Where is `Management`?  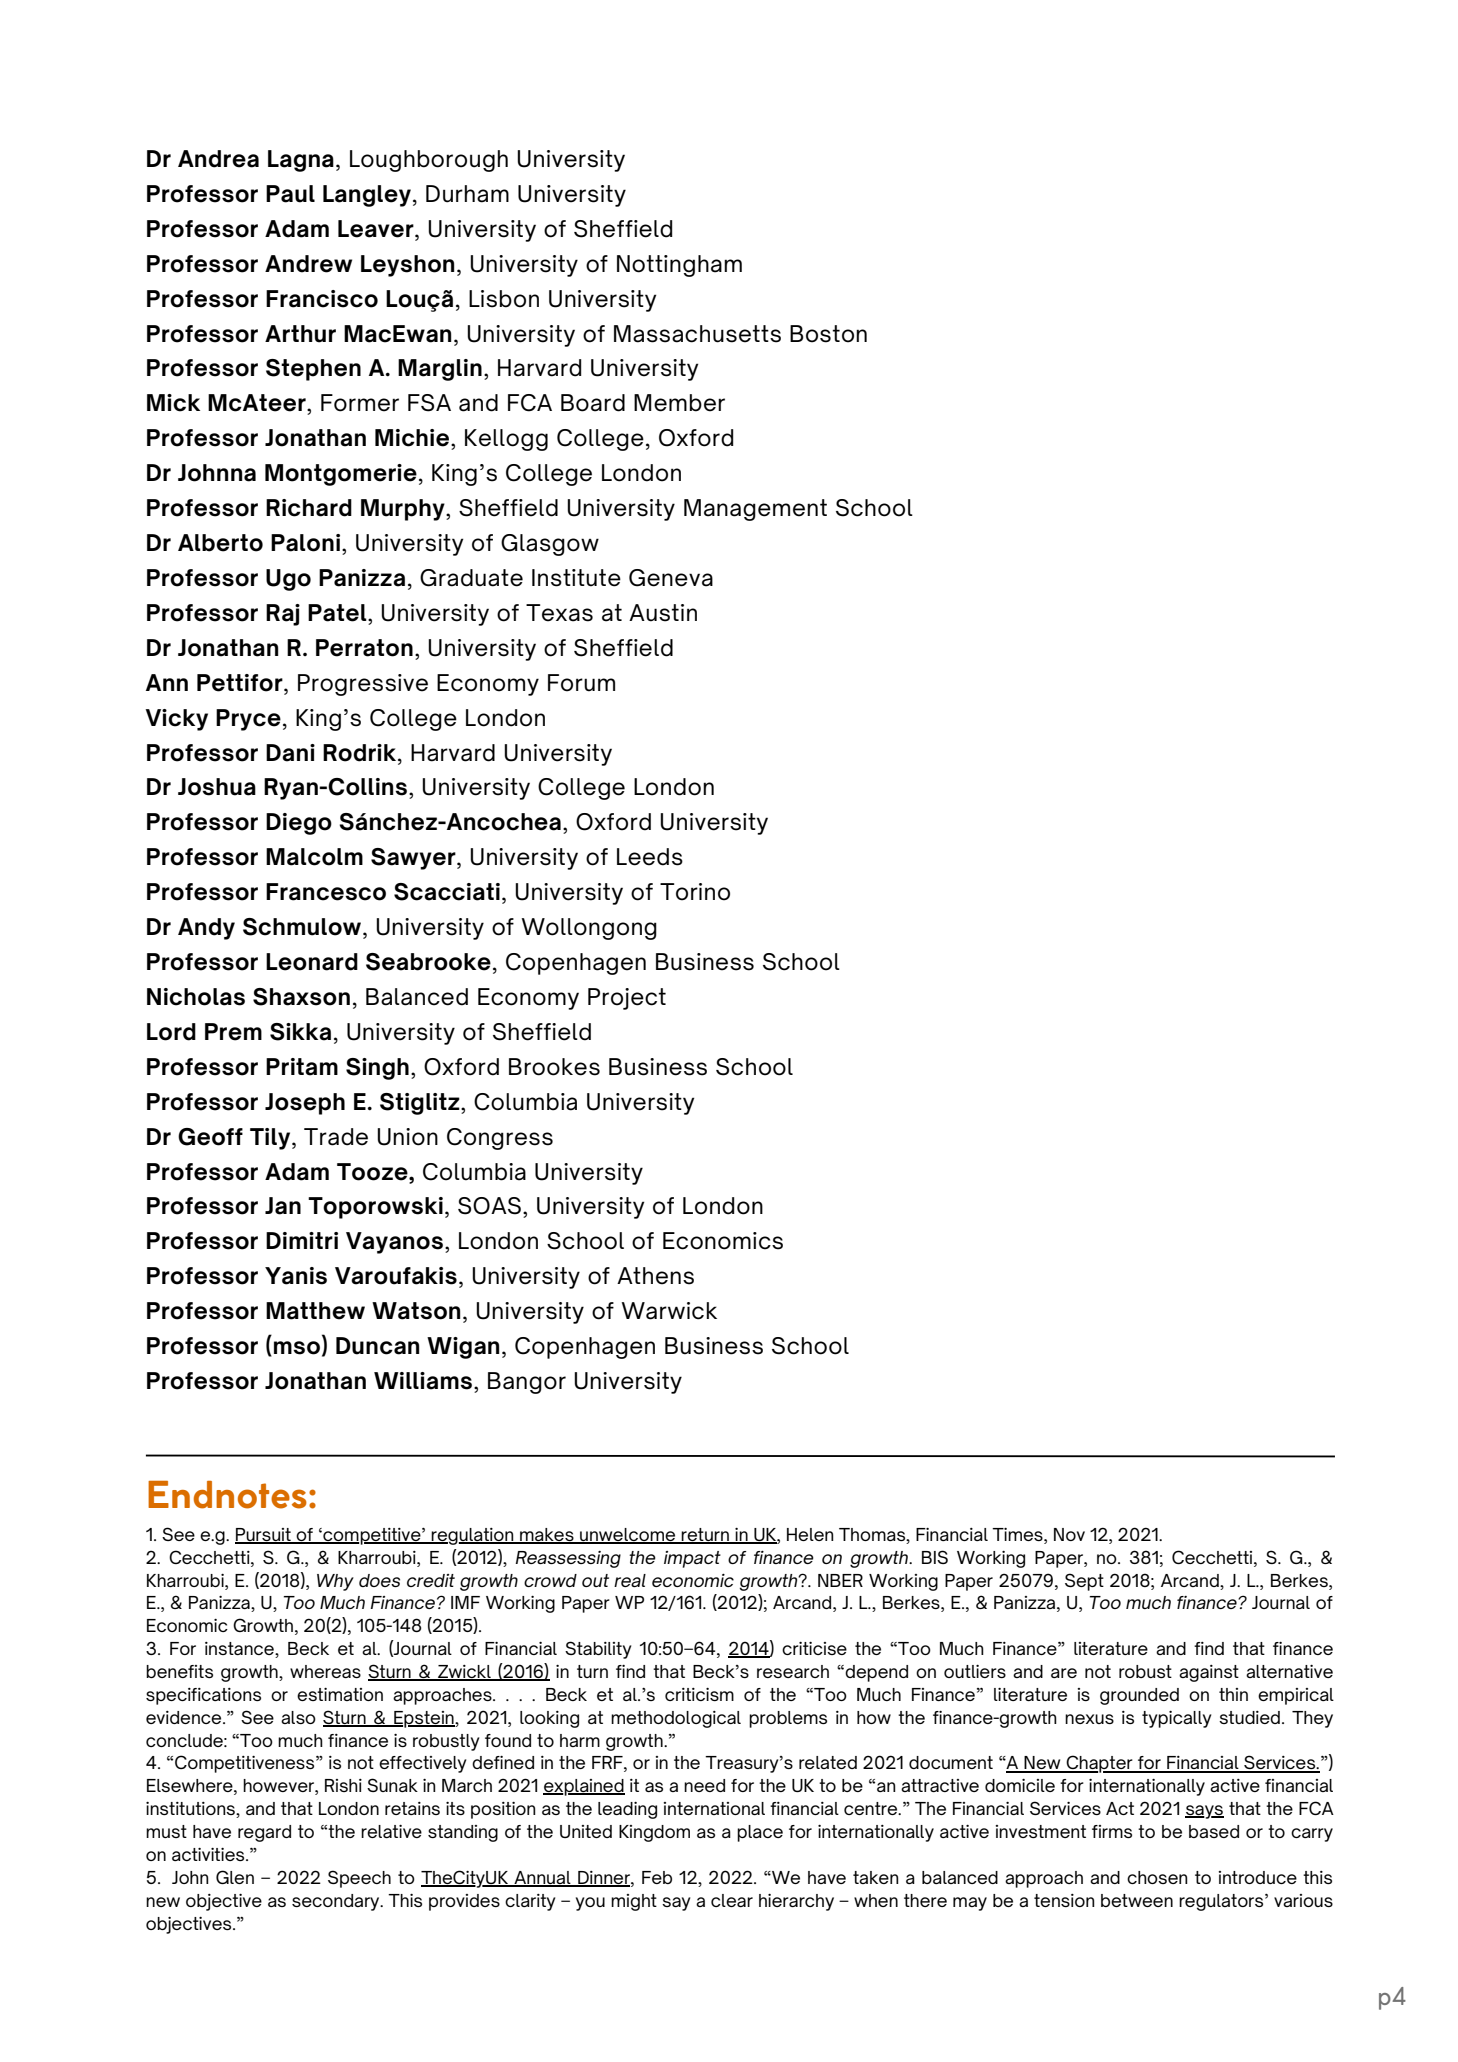
Management is located at coordinates (755, 510).
